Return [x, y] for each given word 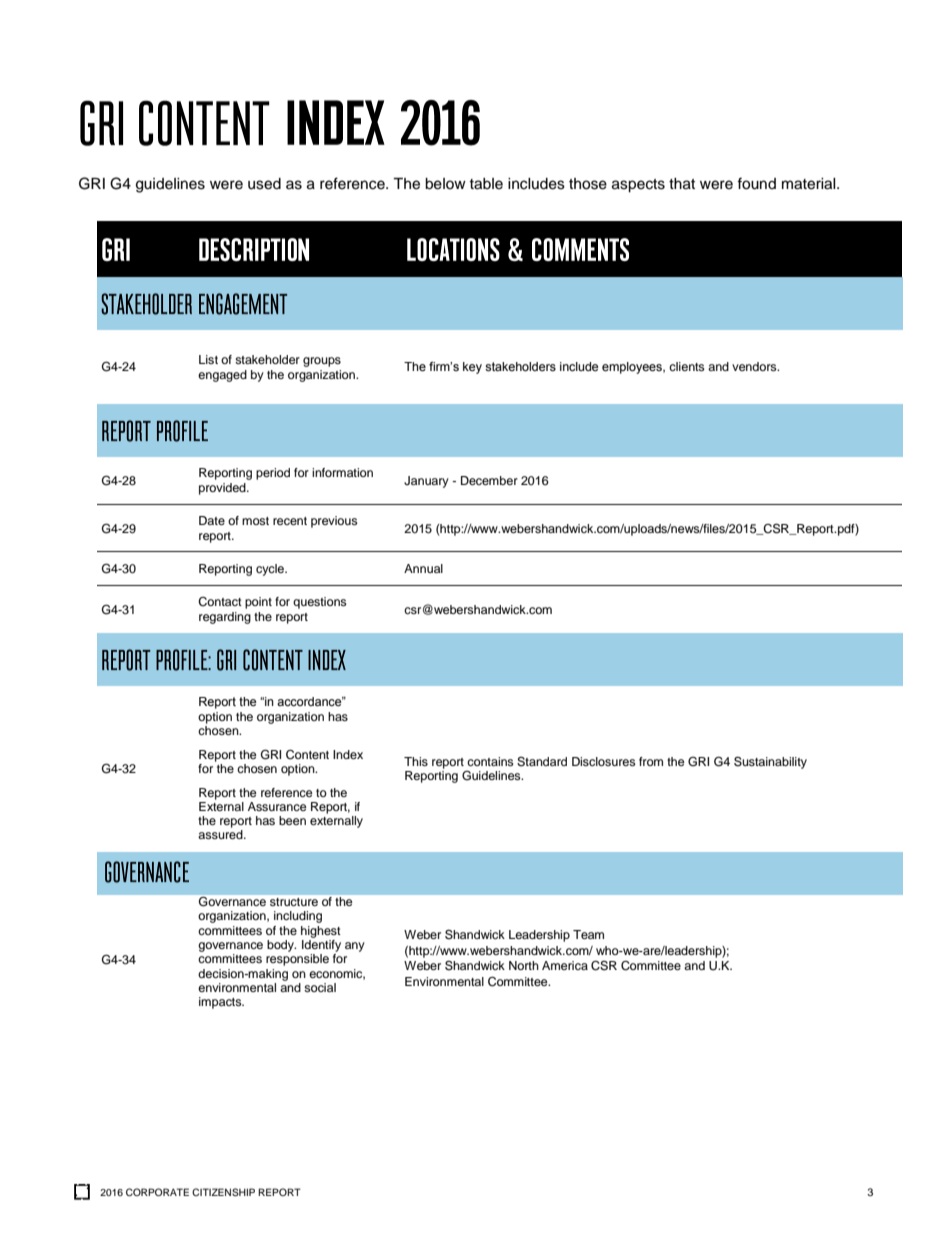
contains [490, 761]
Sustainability [770, 762]
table [486, 184]
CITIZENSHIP [223, 1192]
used [264, 184]
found [756, 183]
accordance [310, 701]
